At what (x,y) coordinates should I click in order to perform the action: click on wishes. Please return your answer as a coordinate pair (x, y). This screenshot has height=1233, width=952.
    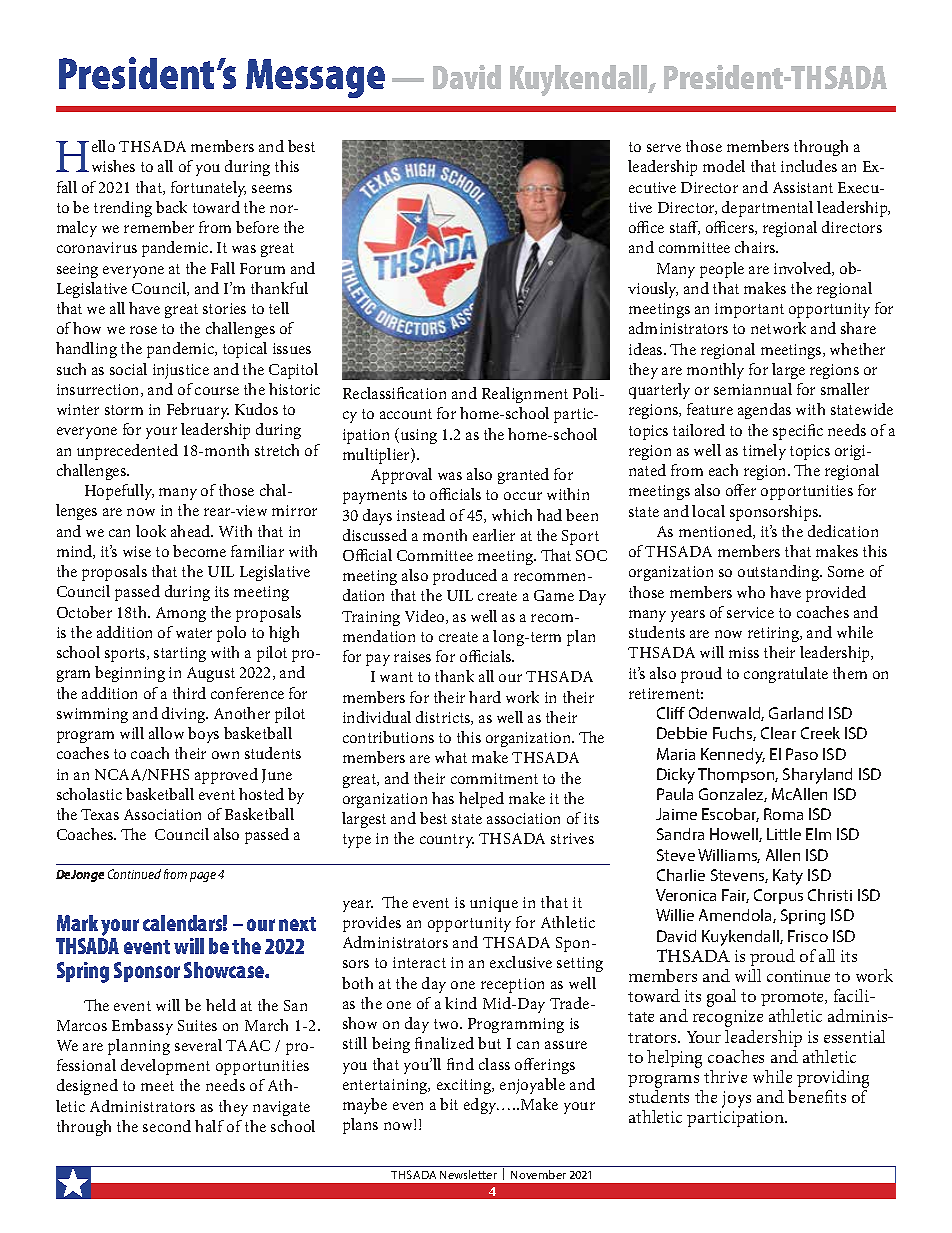
    Looking at the image, I should click on (113, 166).
